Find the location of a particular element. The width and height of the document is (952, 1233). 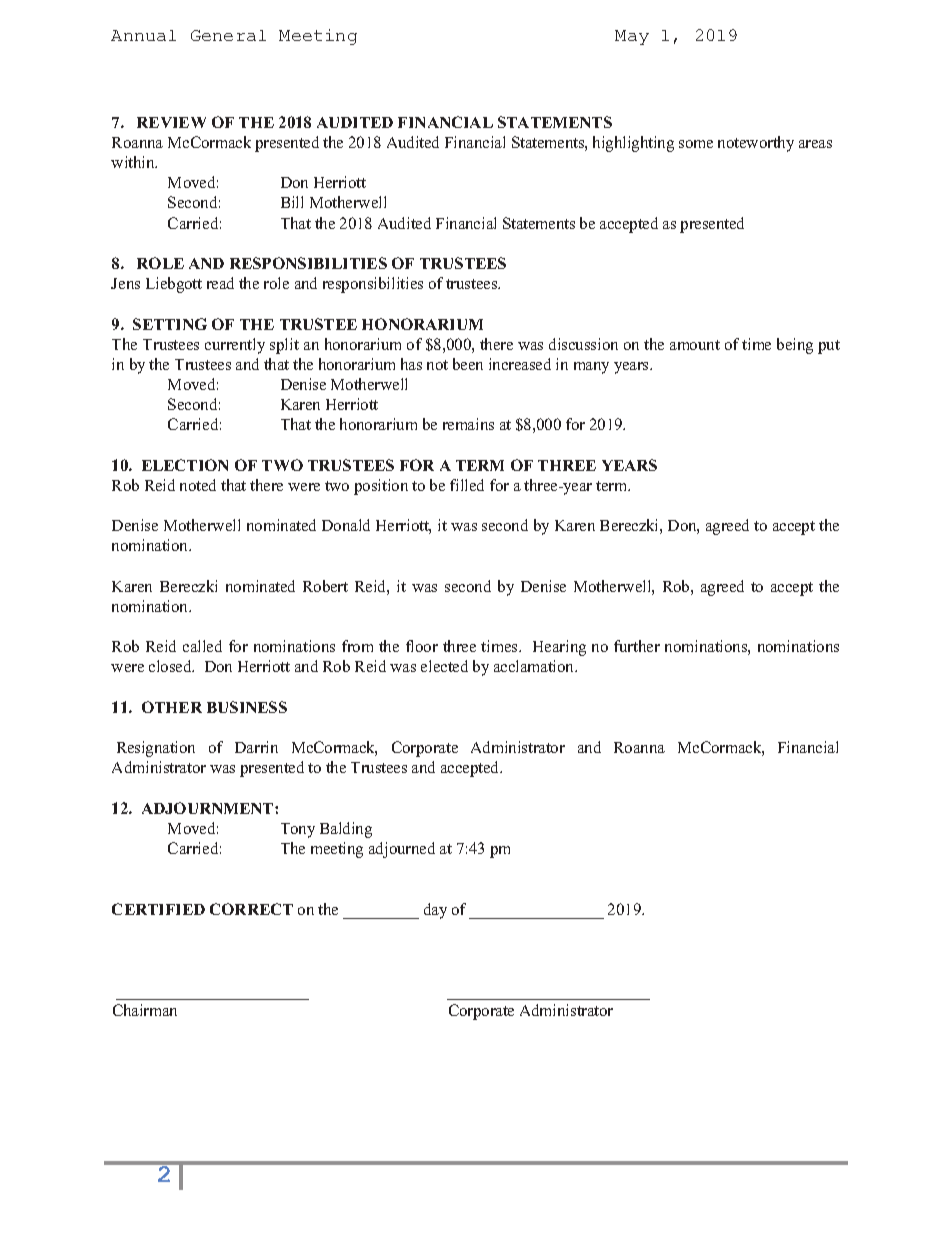

Balding is located at coordinates (346, 830).
